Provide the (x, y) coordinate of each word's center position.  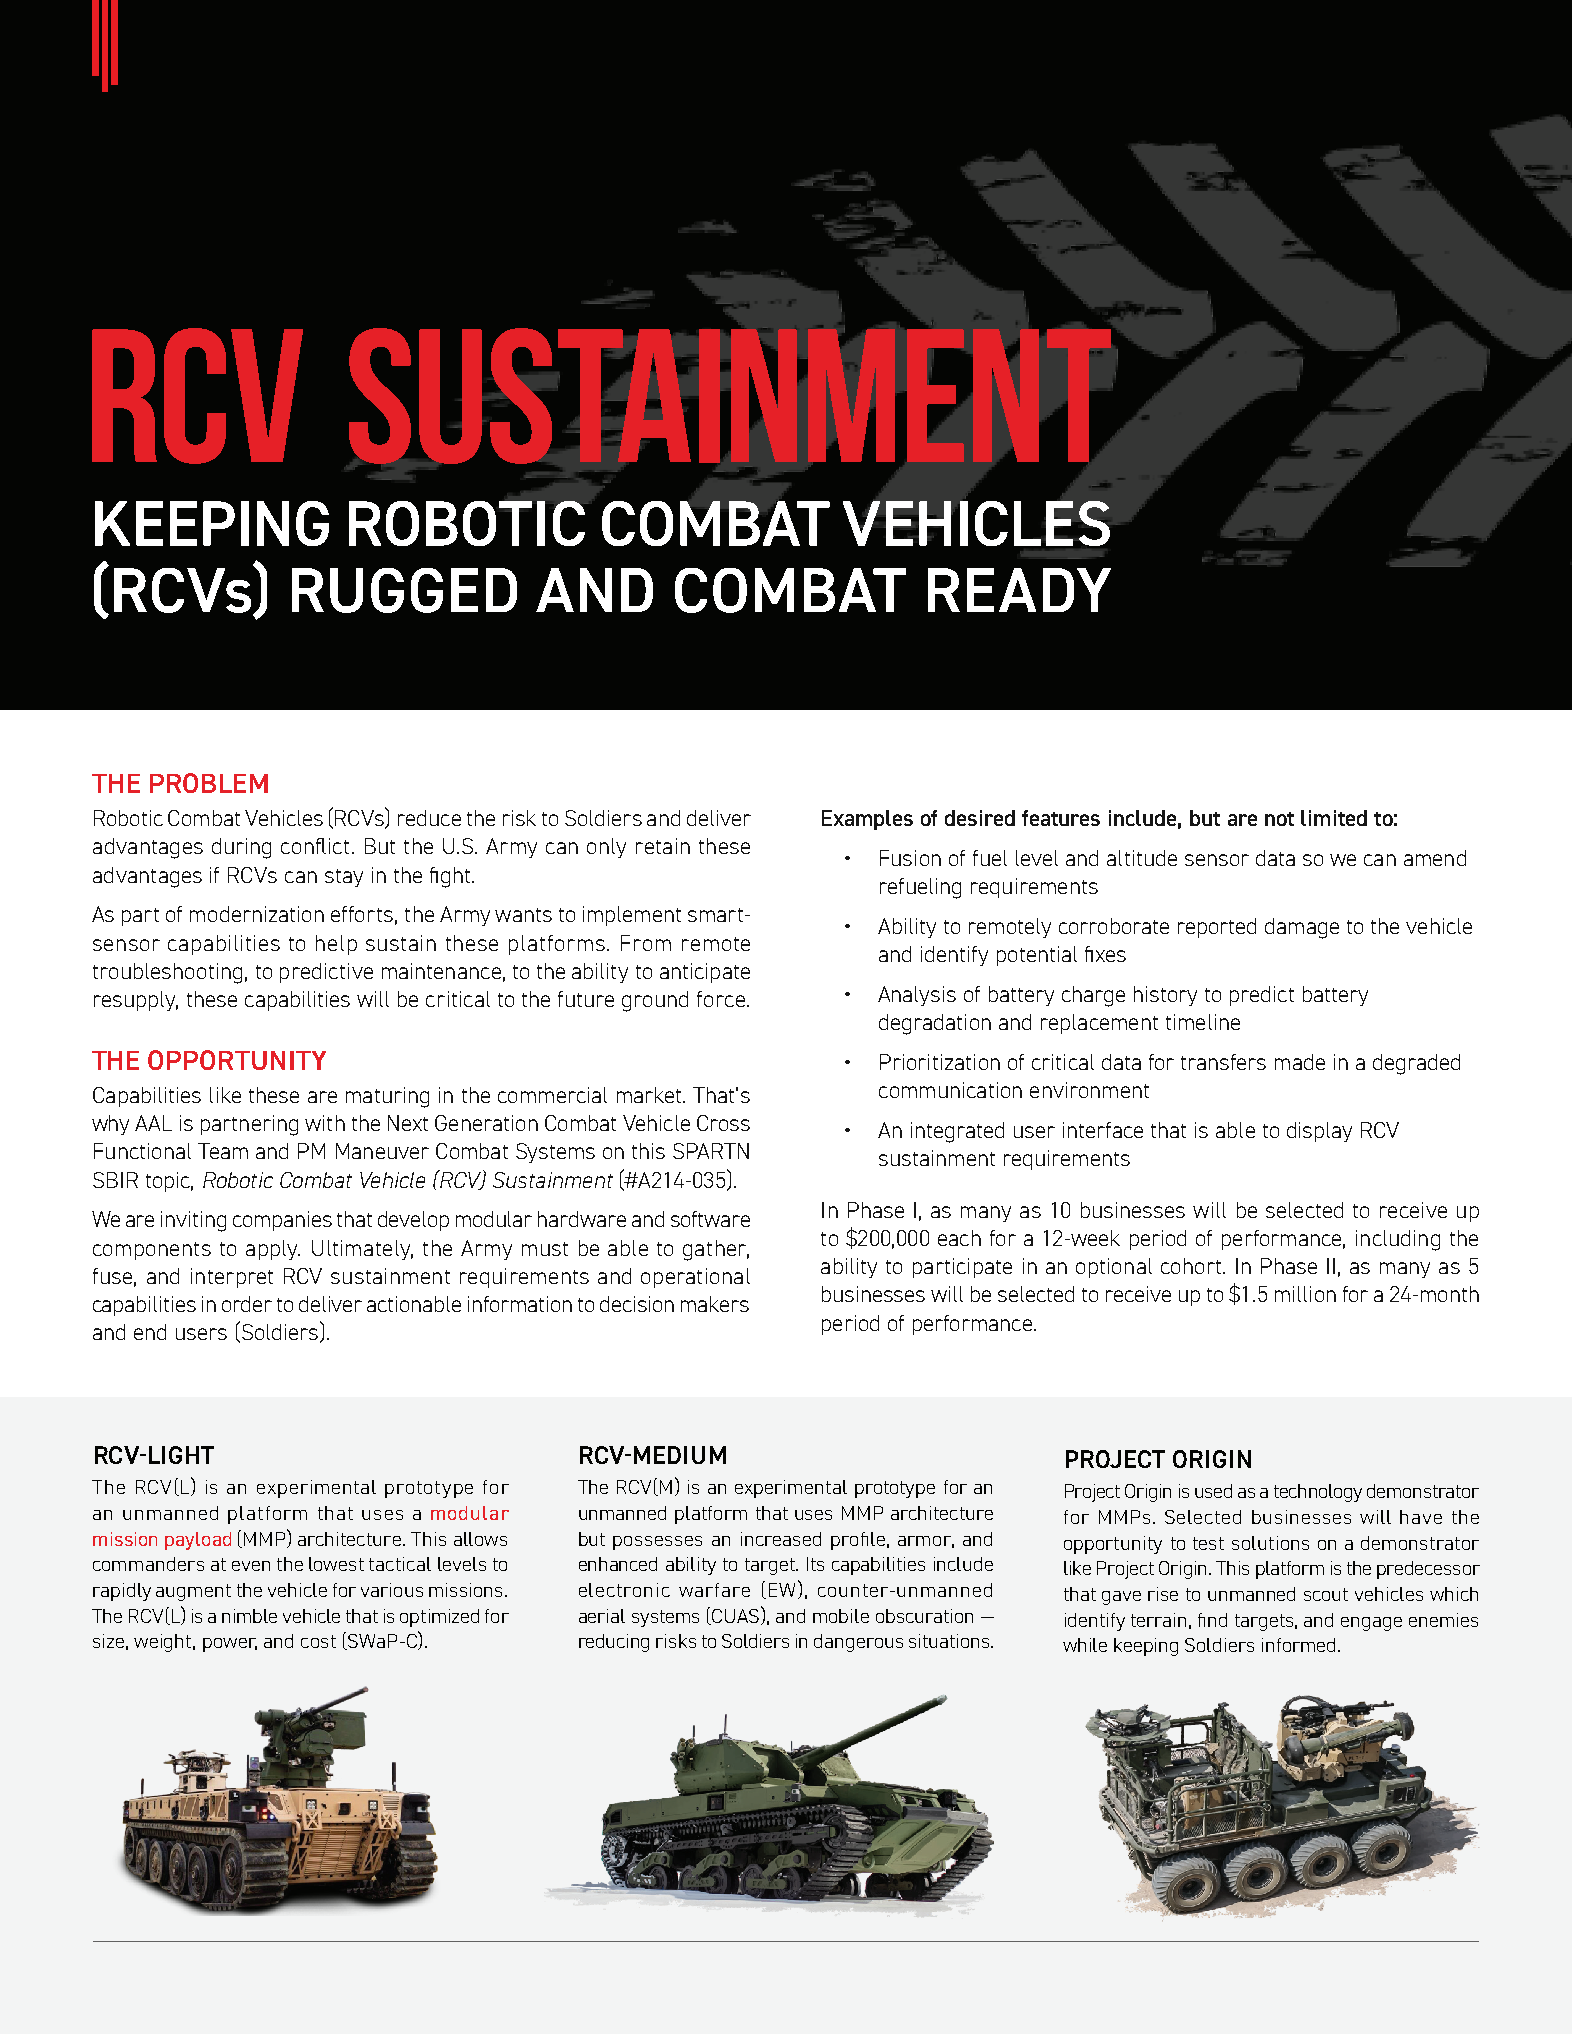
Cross (723, 1123)
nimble (249, 1616)
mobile (841, 1616)
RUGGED (404, 590)
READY (1019, 590)
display (1319, 1132)
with (325, 1123)
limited (1334, 818)
